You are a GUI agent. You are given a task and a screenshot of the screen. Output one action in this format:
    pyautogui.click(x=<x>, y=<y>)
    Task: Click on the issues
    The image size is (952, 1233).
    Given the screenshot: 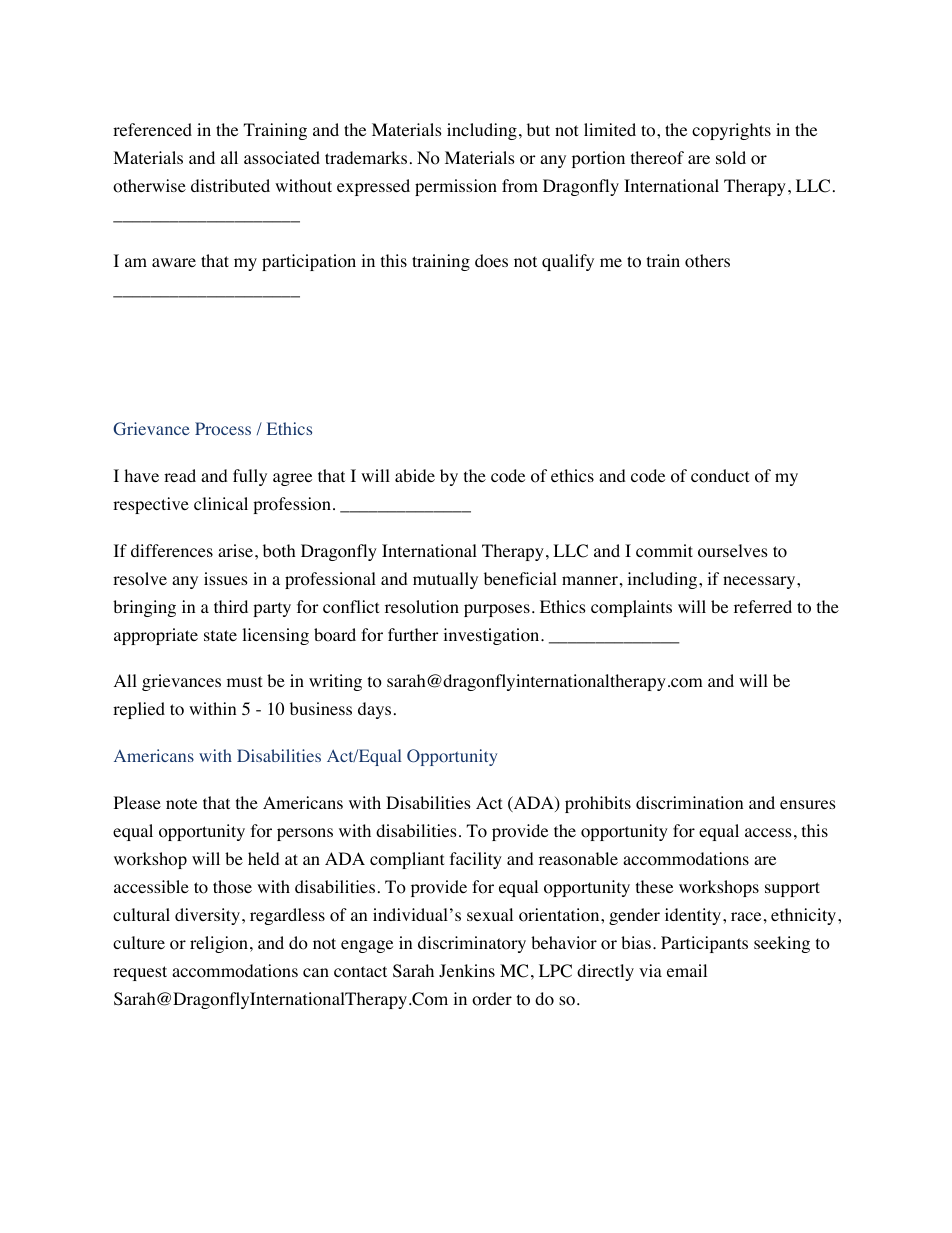 What is the action you would take?
    pyautogui.click(x=226, y=578)
